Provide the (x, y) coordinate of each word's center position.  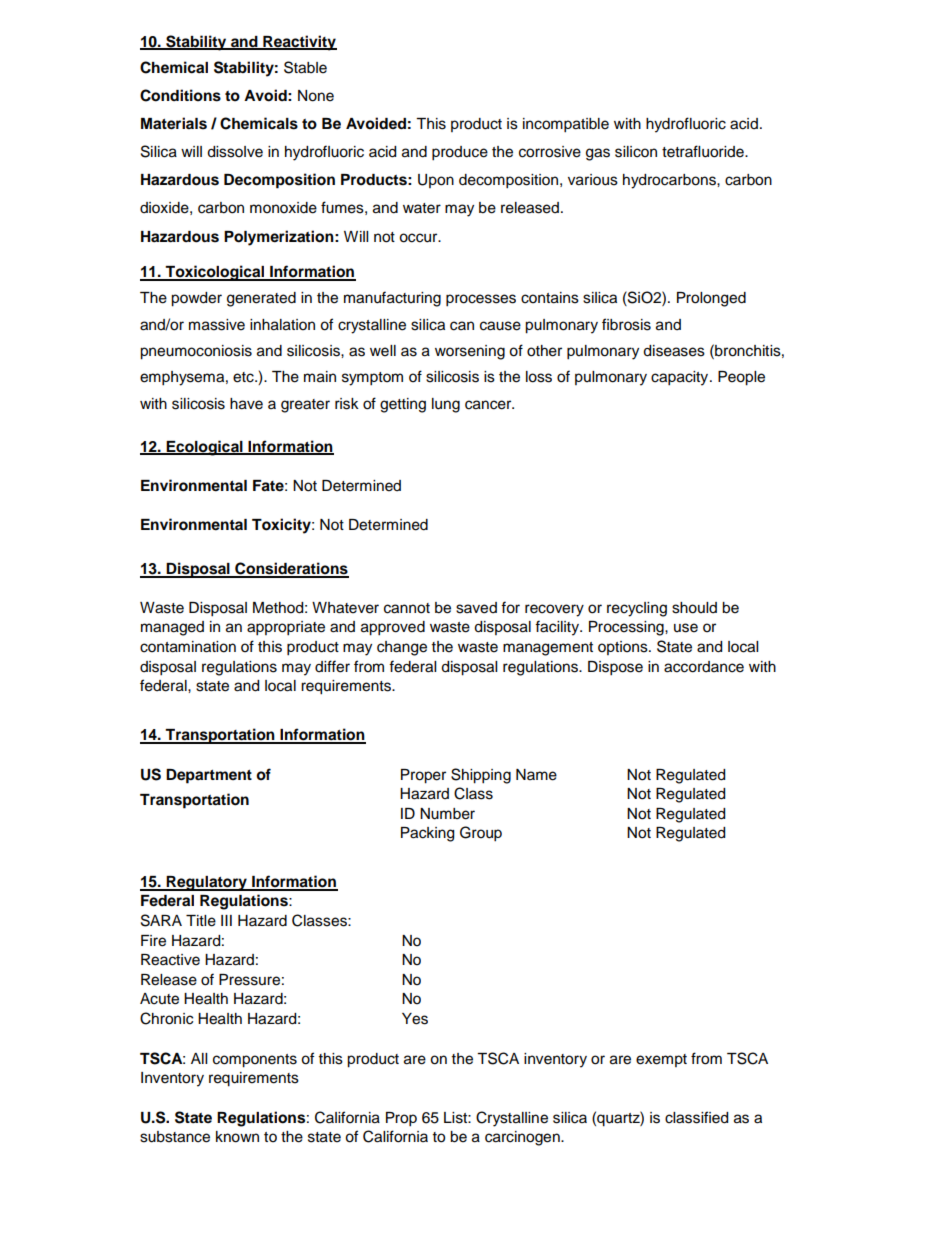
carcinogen (523, 1138)
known (237, 1137)
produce (460, 153)
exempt (661, 1060)
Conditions (180, 95)
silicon (636, 152)
